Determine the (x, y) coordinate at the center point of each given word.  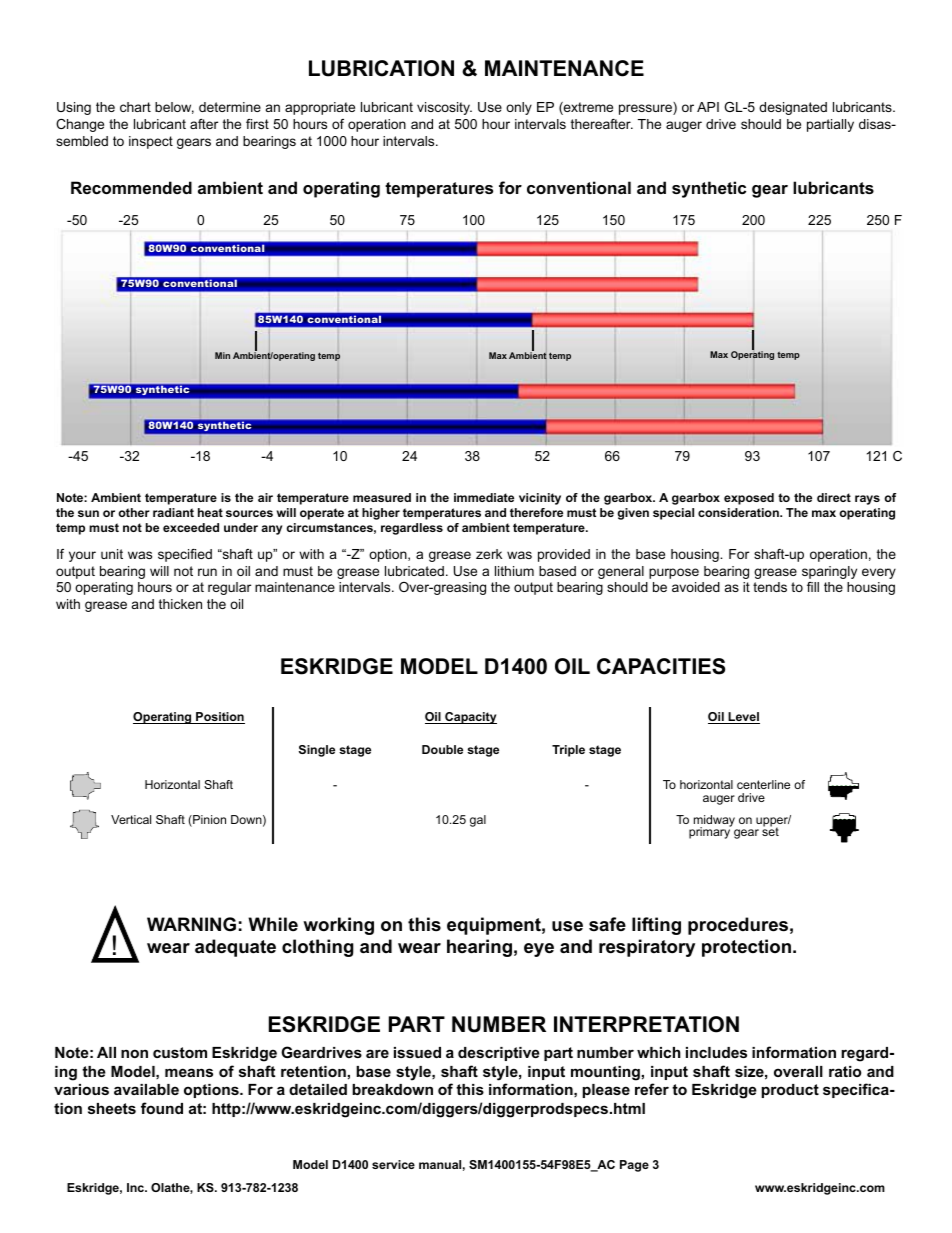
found (162, 1108)
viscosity (444, 108)
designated (793, 108)
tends (770, 587)
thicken (180, 604)
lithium (514, 571)
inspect (151, 142)
